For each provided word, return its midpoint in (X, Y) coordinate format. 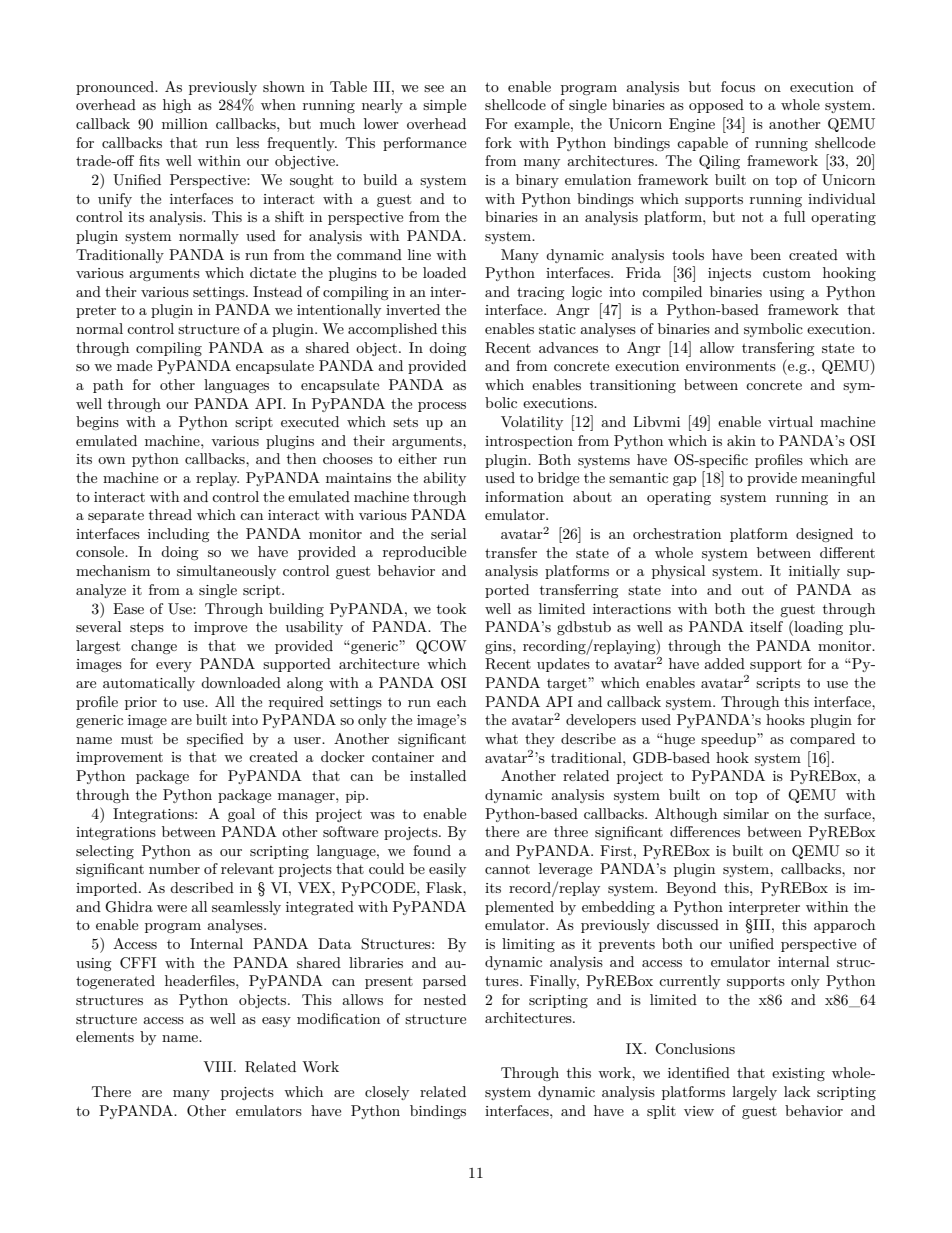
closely (387, 1093)
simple (444, 106)
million (185, 123)
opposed (716, 106)
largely (754, 1093)
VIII (219, 1066)
